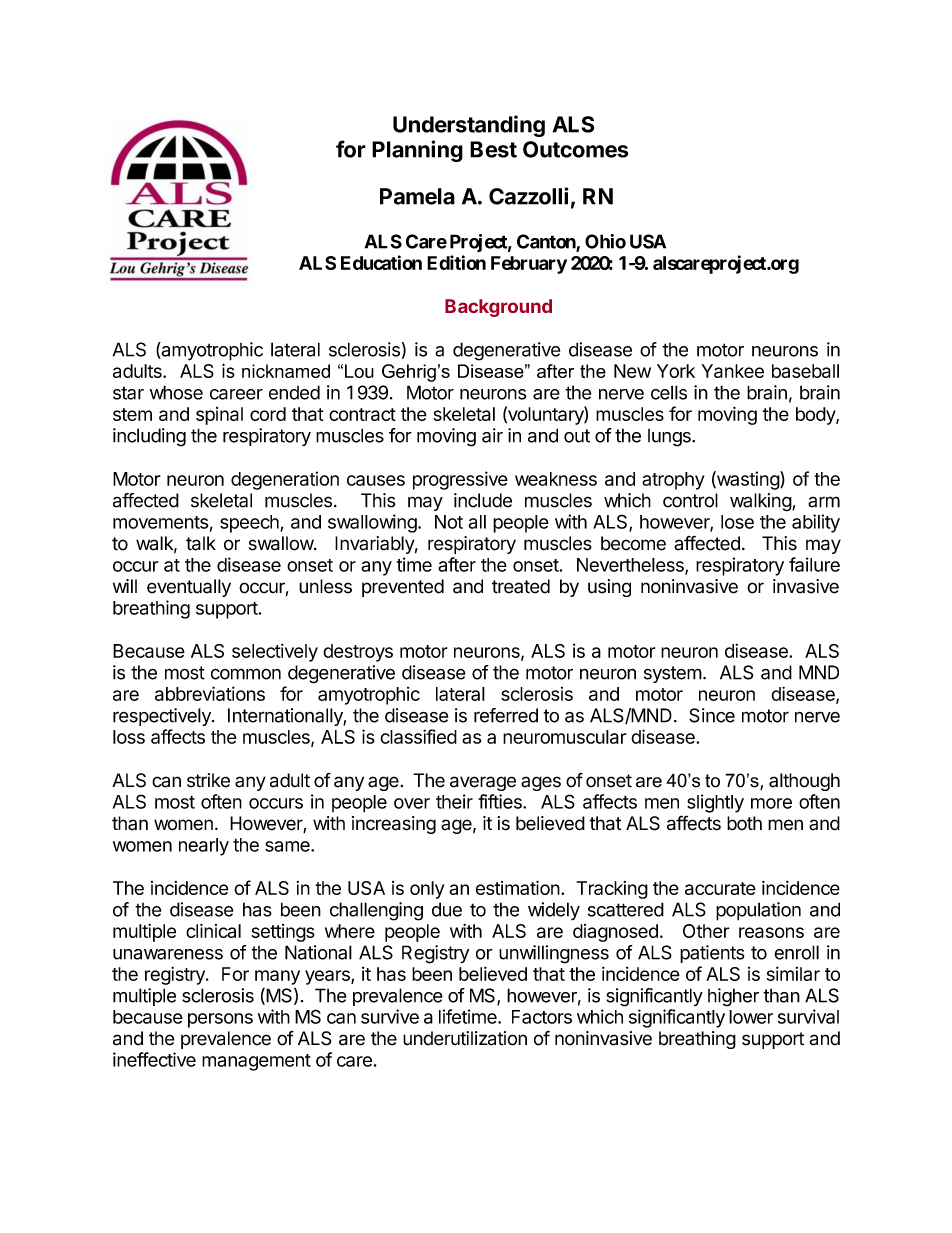  I want to click on nearly, so click(204, 847).
